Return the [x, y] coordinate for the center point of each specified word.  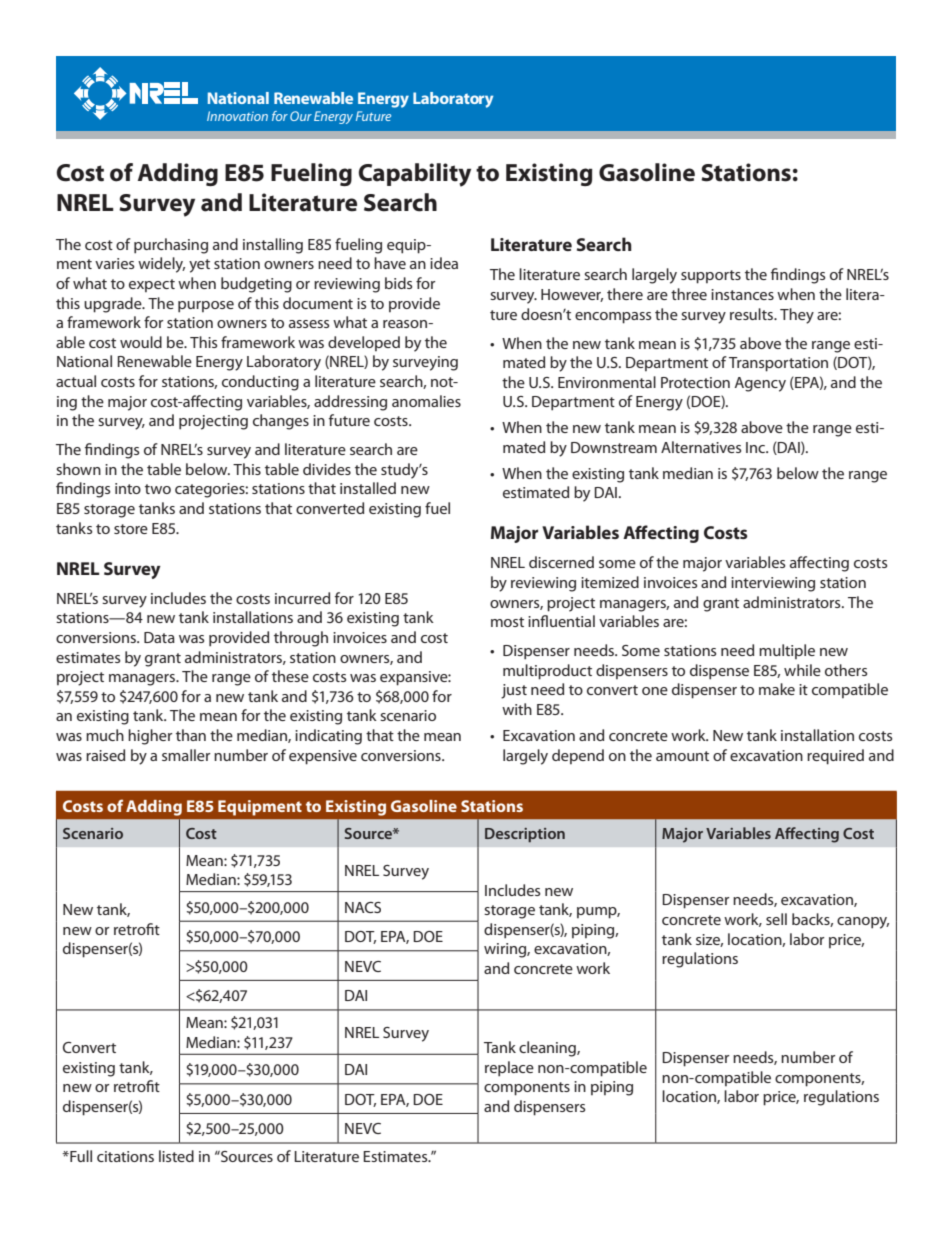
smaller [186, 755]
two [158, 489]
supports [711, 277]
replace [509, 1069]
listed [176, 1156]
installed [368, 488]
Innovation [237, 116]
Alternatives [701, 447]
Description [525, 835]
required [835, 757]
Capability [414, 175]
